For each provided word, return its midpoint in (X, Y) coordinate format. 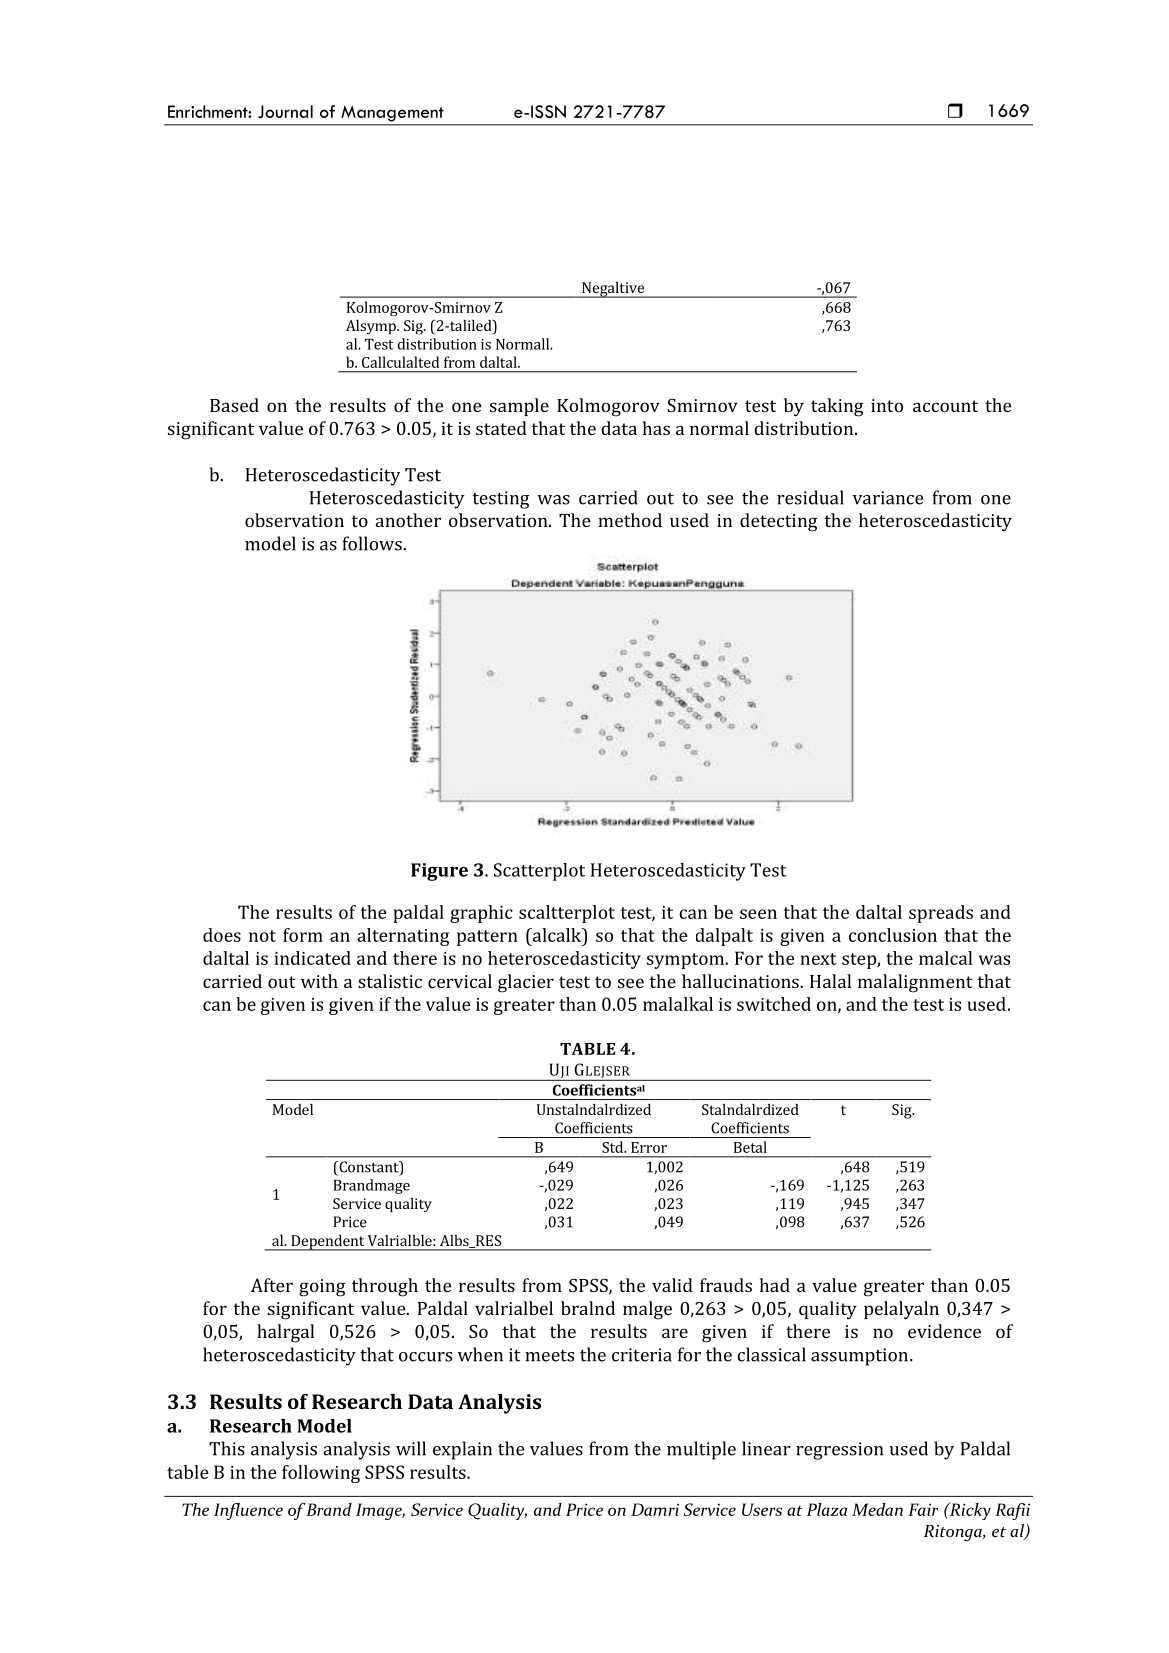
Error (649, 1147)
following (321, 1474)
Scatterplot (539, 872)
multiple (701, 1450)
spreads (941, 914)
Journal (285, 111)
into (887, 405)
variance (888, 498)
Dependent (328, 1243)
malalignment (915, 983)
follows (373, 543)
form (303, 935)
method (630, 520)
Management (392, 114)
